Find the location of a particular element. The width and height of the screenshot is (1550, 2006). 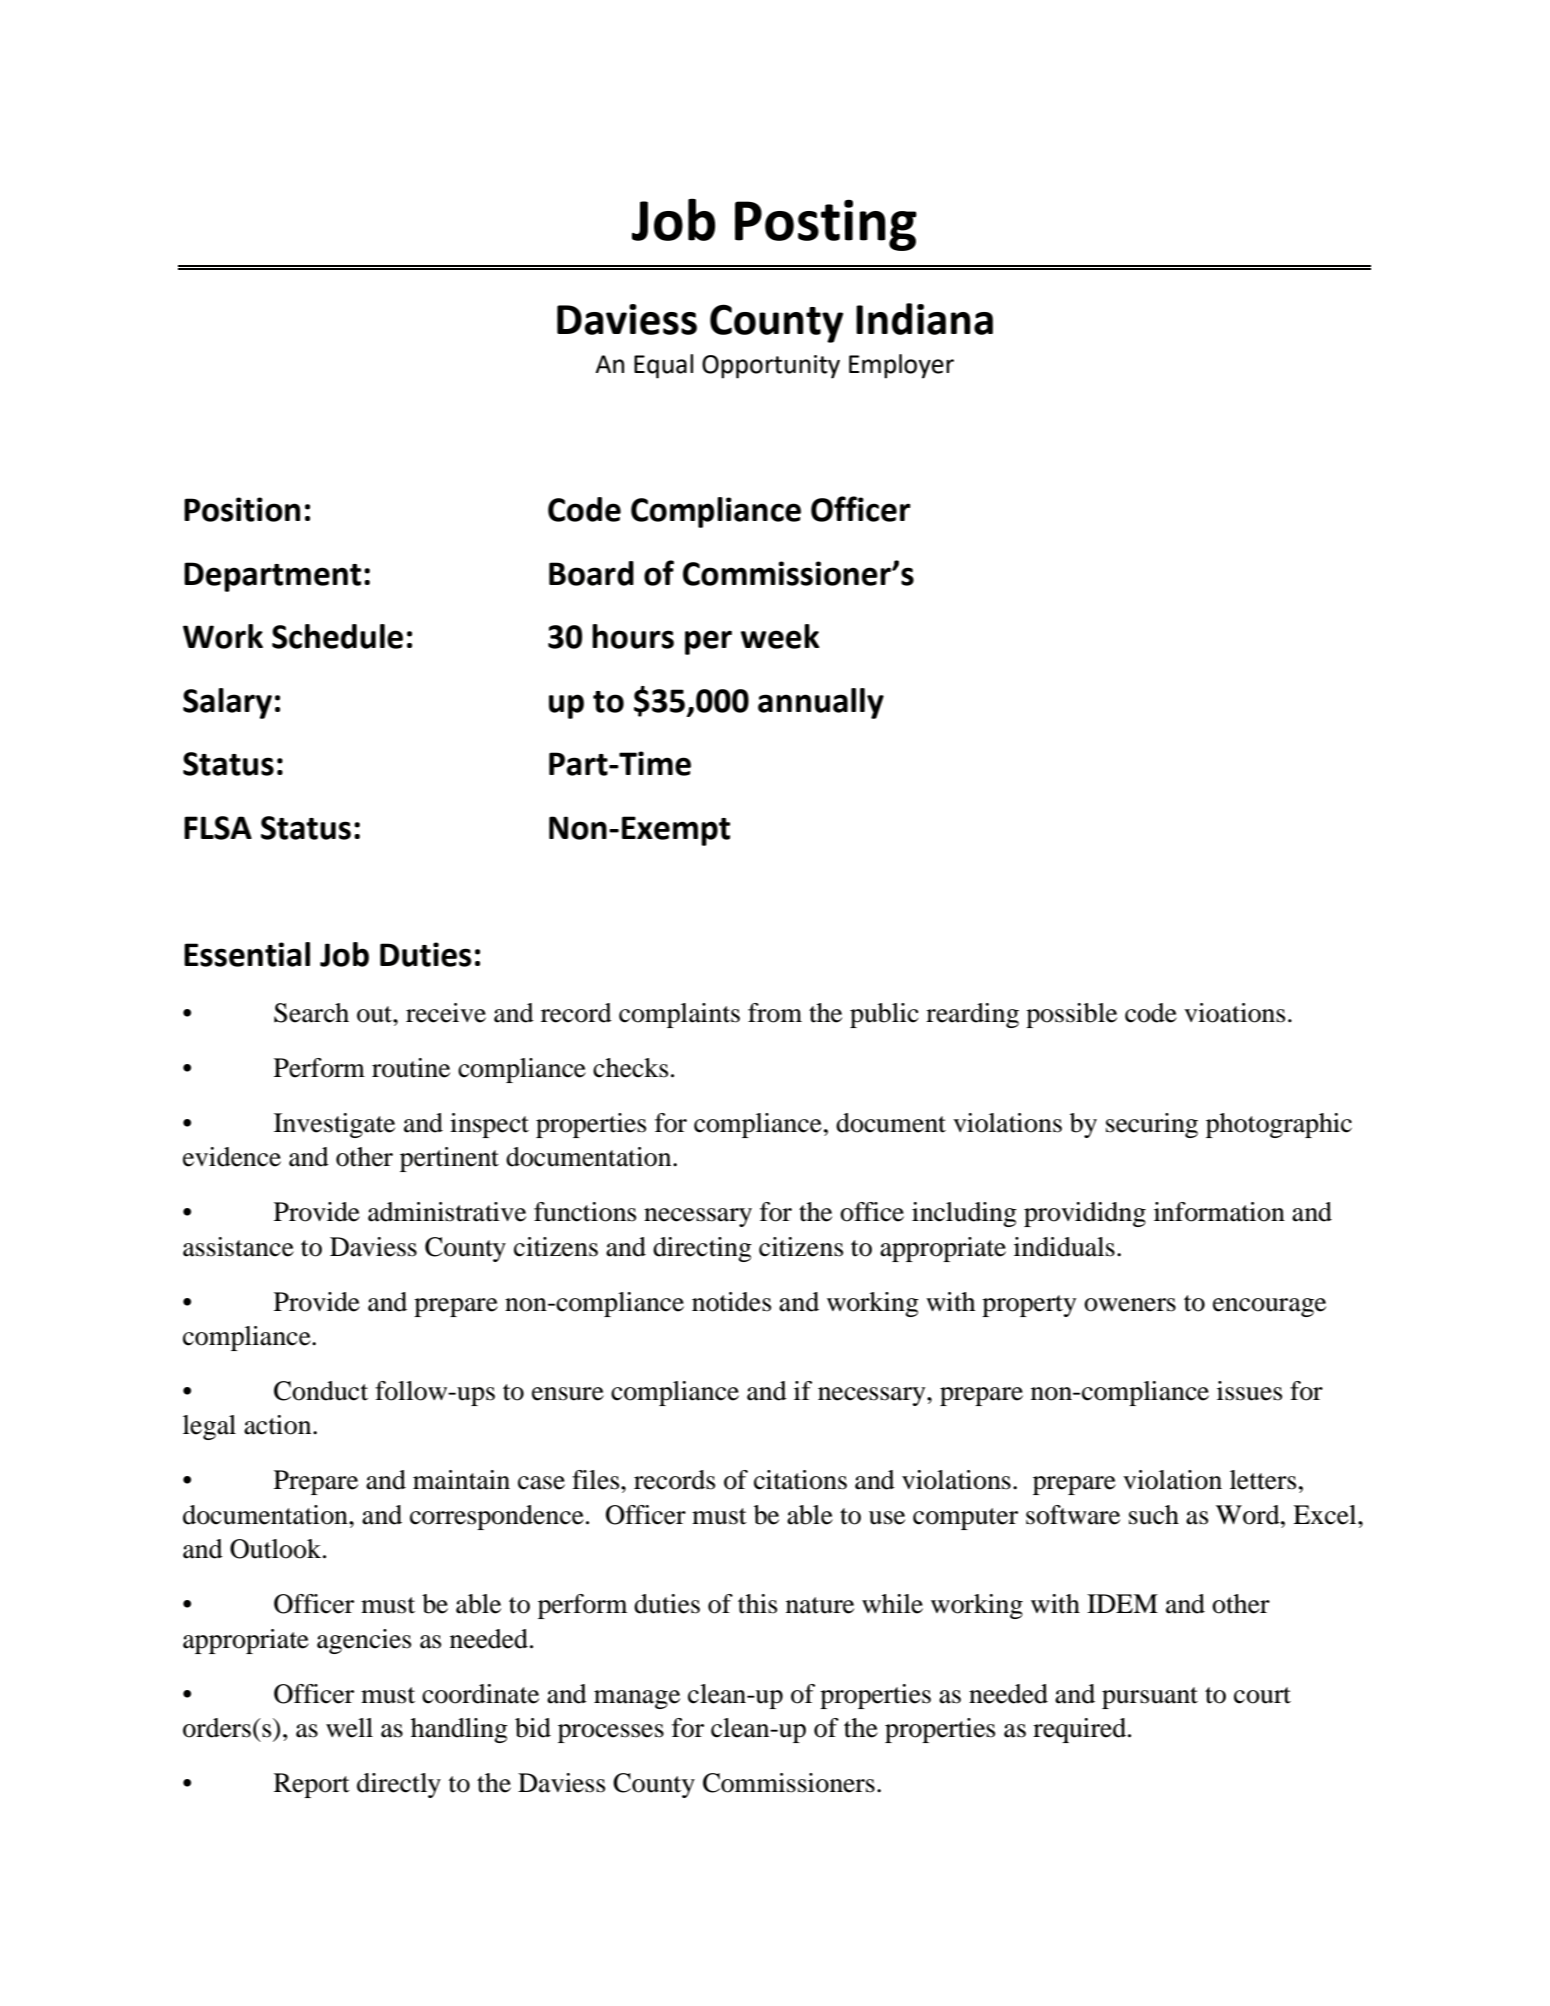

Schedule is located at coordinates (337, 636).
